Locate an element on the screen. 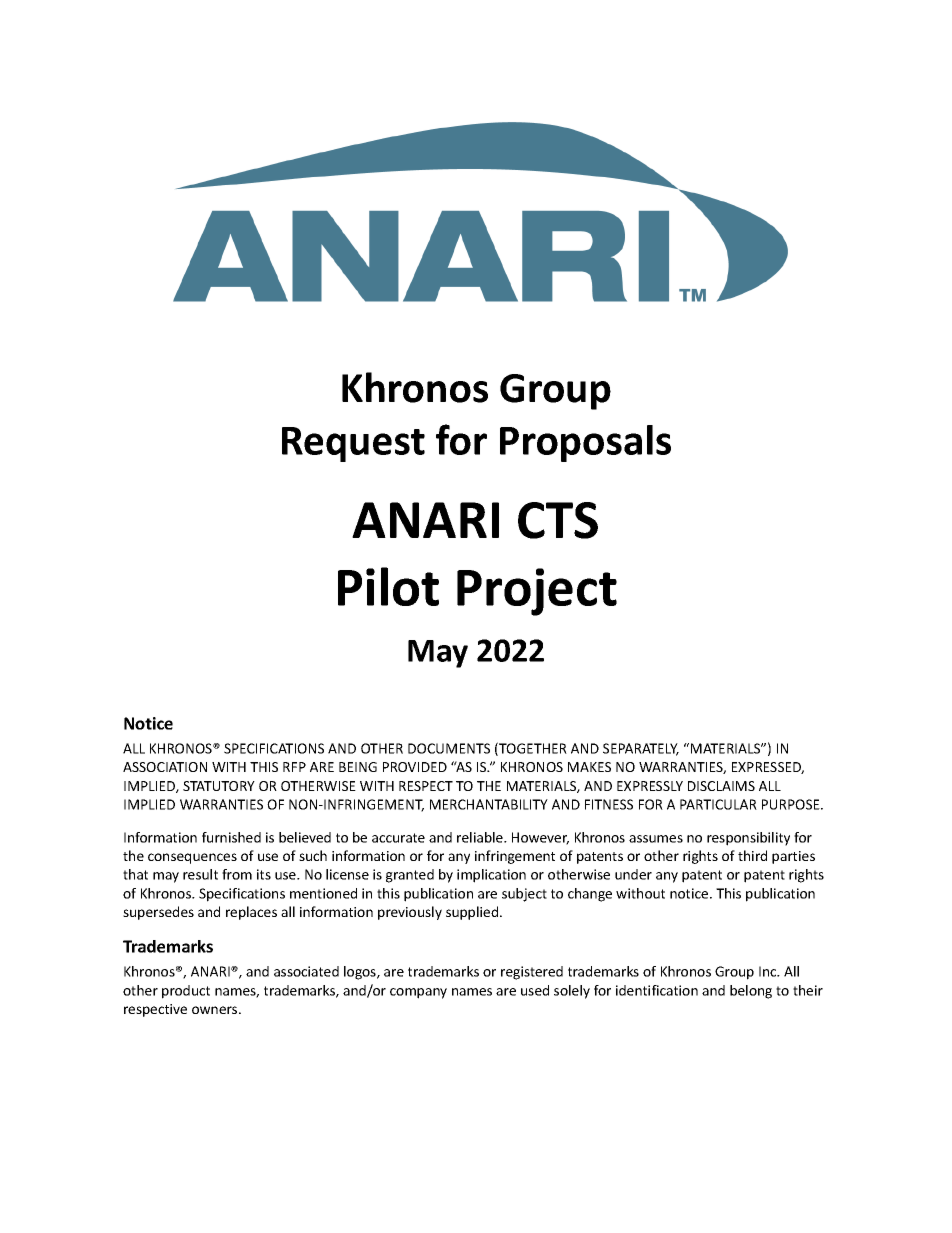 This screenshot has height=1233, width=952. CTS is located at coordinates (558, 520).
